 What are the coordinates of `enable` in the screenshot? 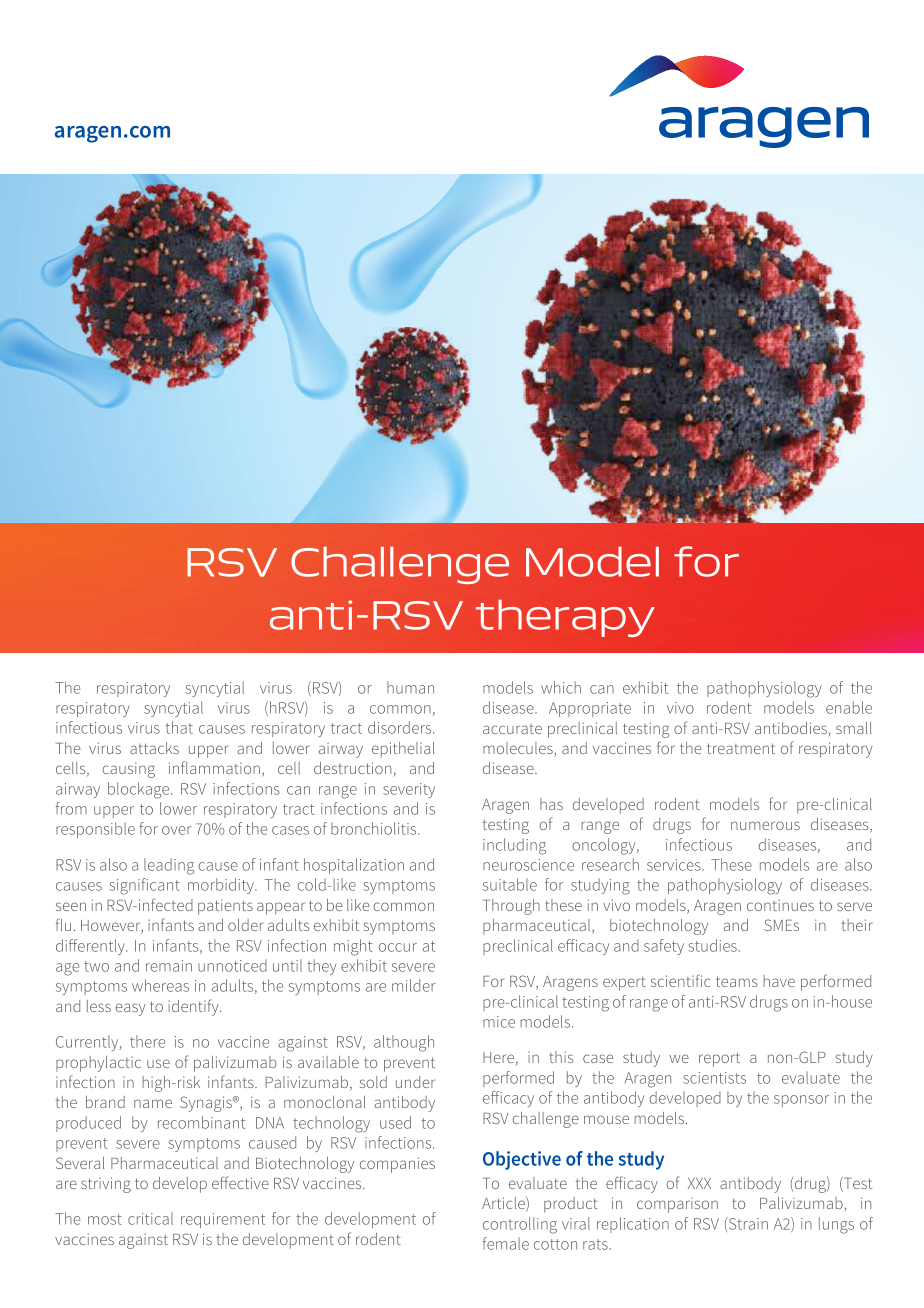 It's located at (849, 707).
